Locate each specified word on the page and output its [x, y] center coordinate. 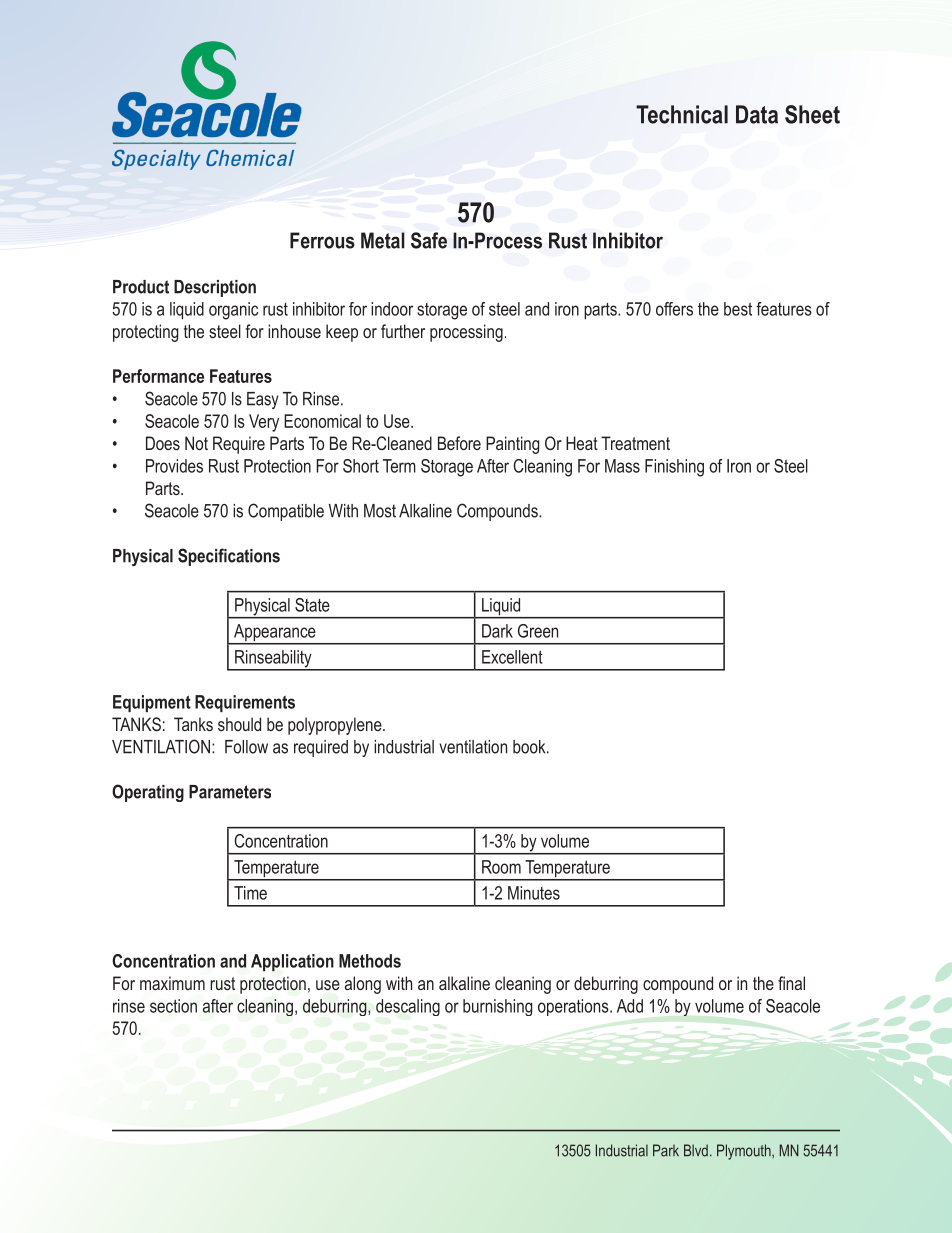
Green [538, 631]
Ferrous [322, 240]
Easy [263, 400]
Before [459, 443]
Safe [429, 240]
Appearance [275, 634]
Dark [497, 631]
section [173, 1006]
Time [250, 893]
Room [501, 867]
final [791, 983]
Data [757, 114]
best [738, 309]
